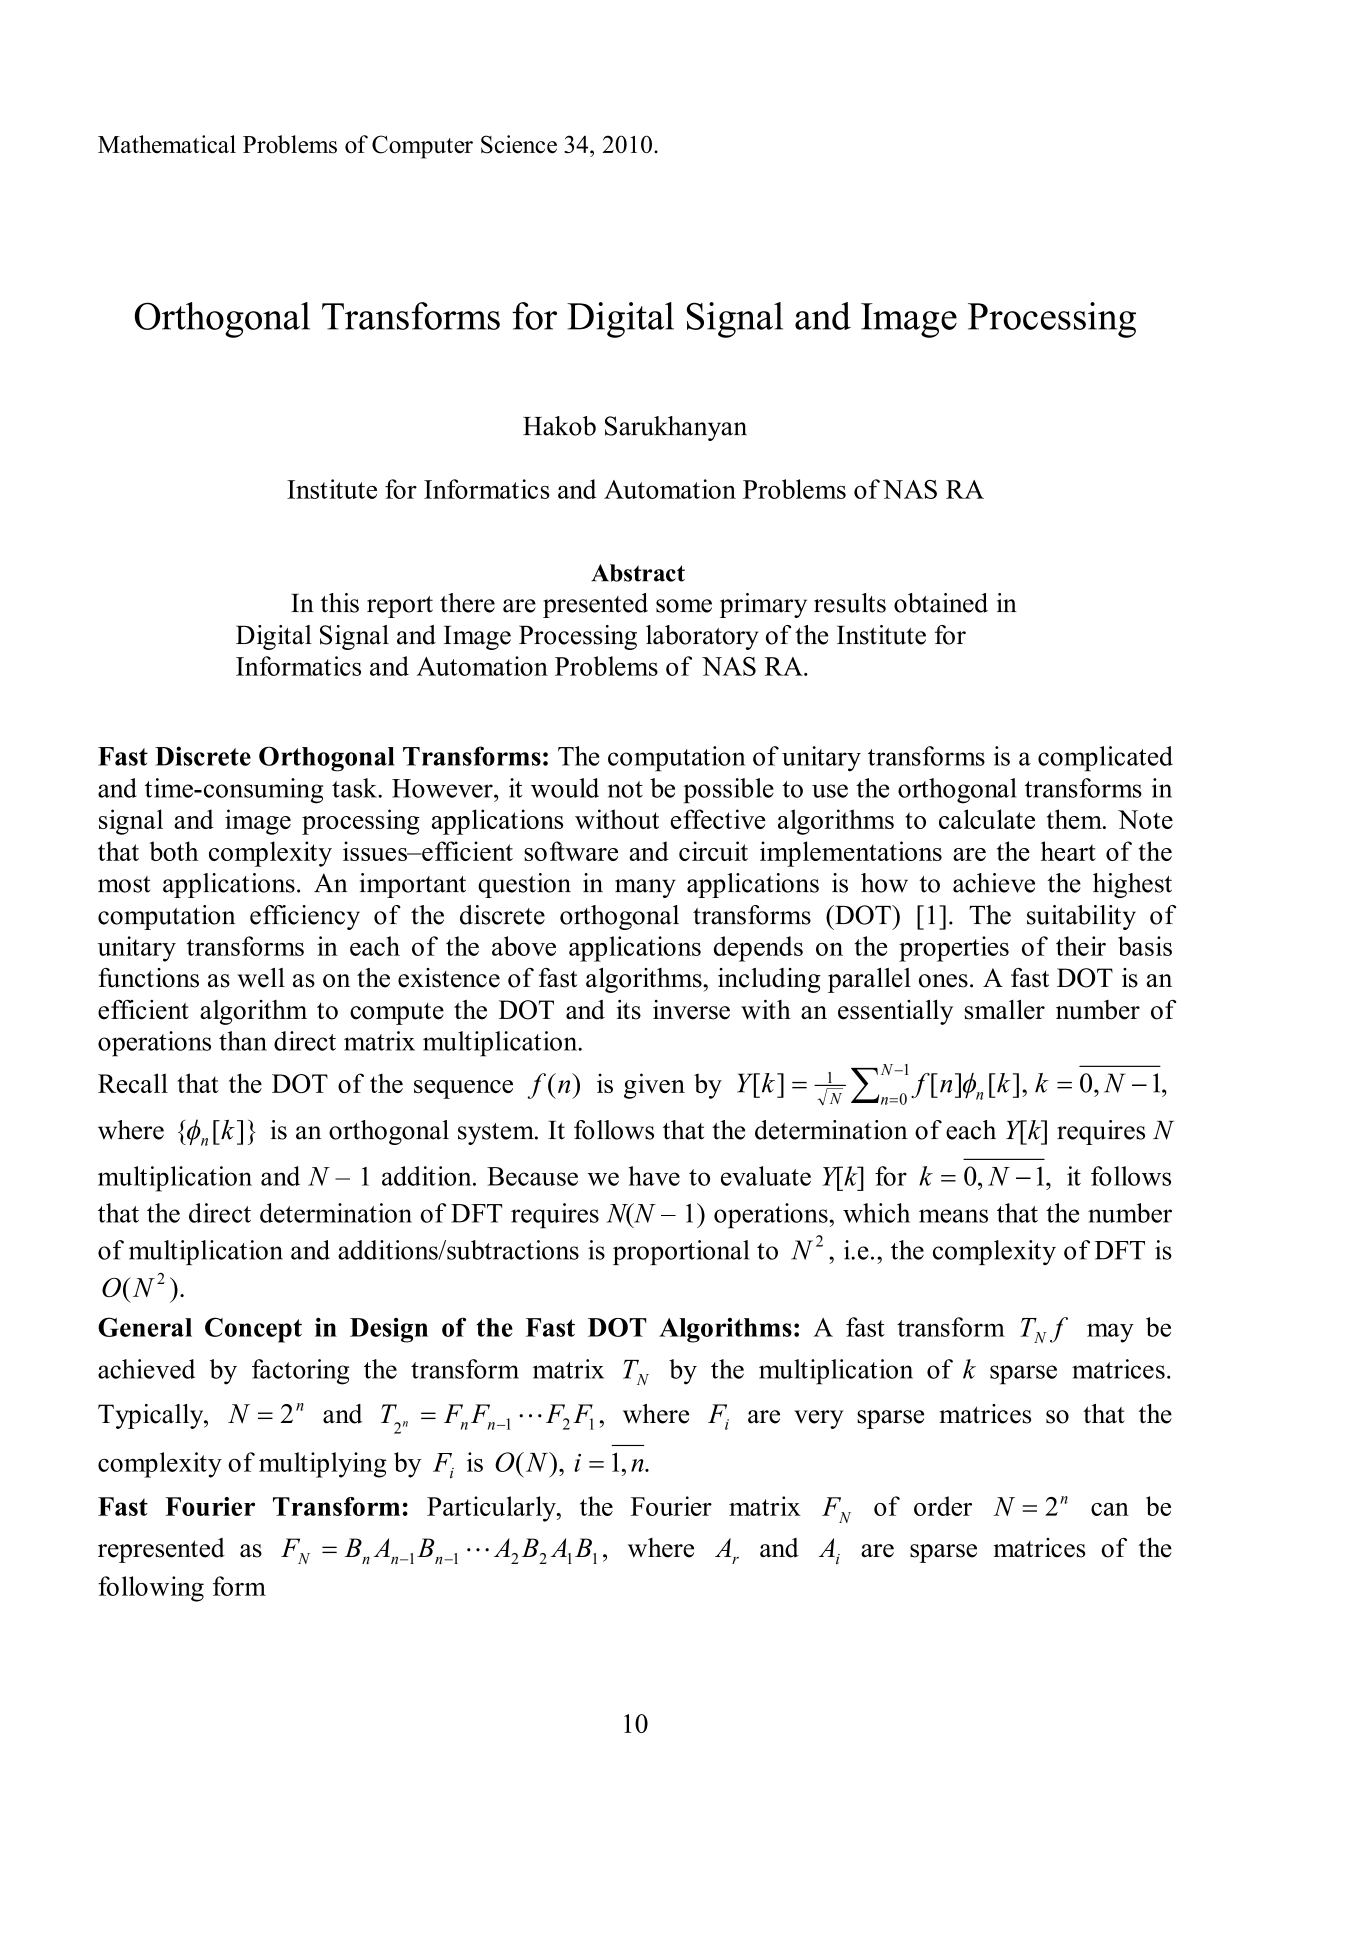 Image resolution: width=1367 pixels, height=1934 pixels. What do you see at coordinates (1068, 851) in the document?
I see `heart` at bounding box center [1068, 851].
